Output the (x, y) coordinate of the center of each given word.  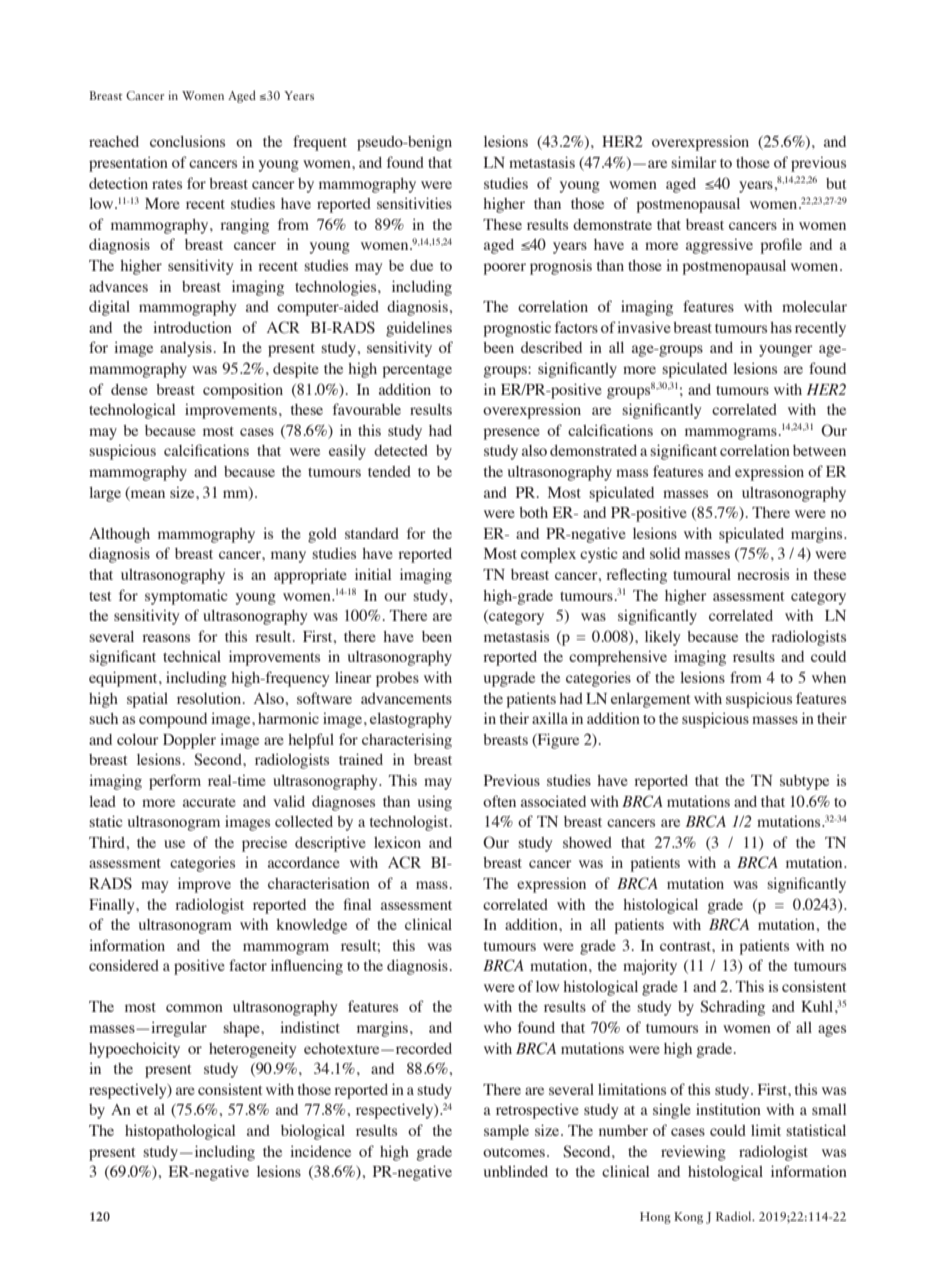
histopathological (180, 1132)
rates (167, 184)
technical (192, 656)
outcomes (515, 1152)
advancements (406, 698)
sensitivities (414, 203)
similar (694, 162)
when (829, 677)
